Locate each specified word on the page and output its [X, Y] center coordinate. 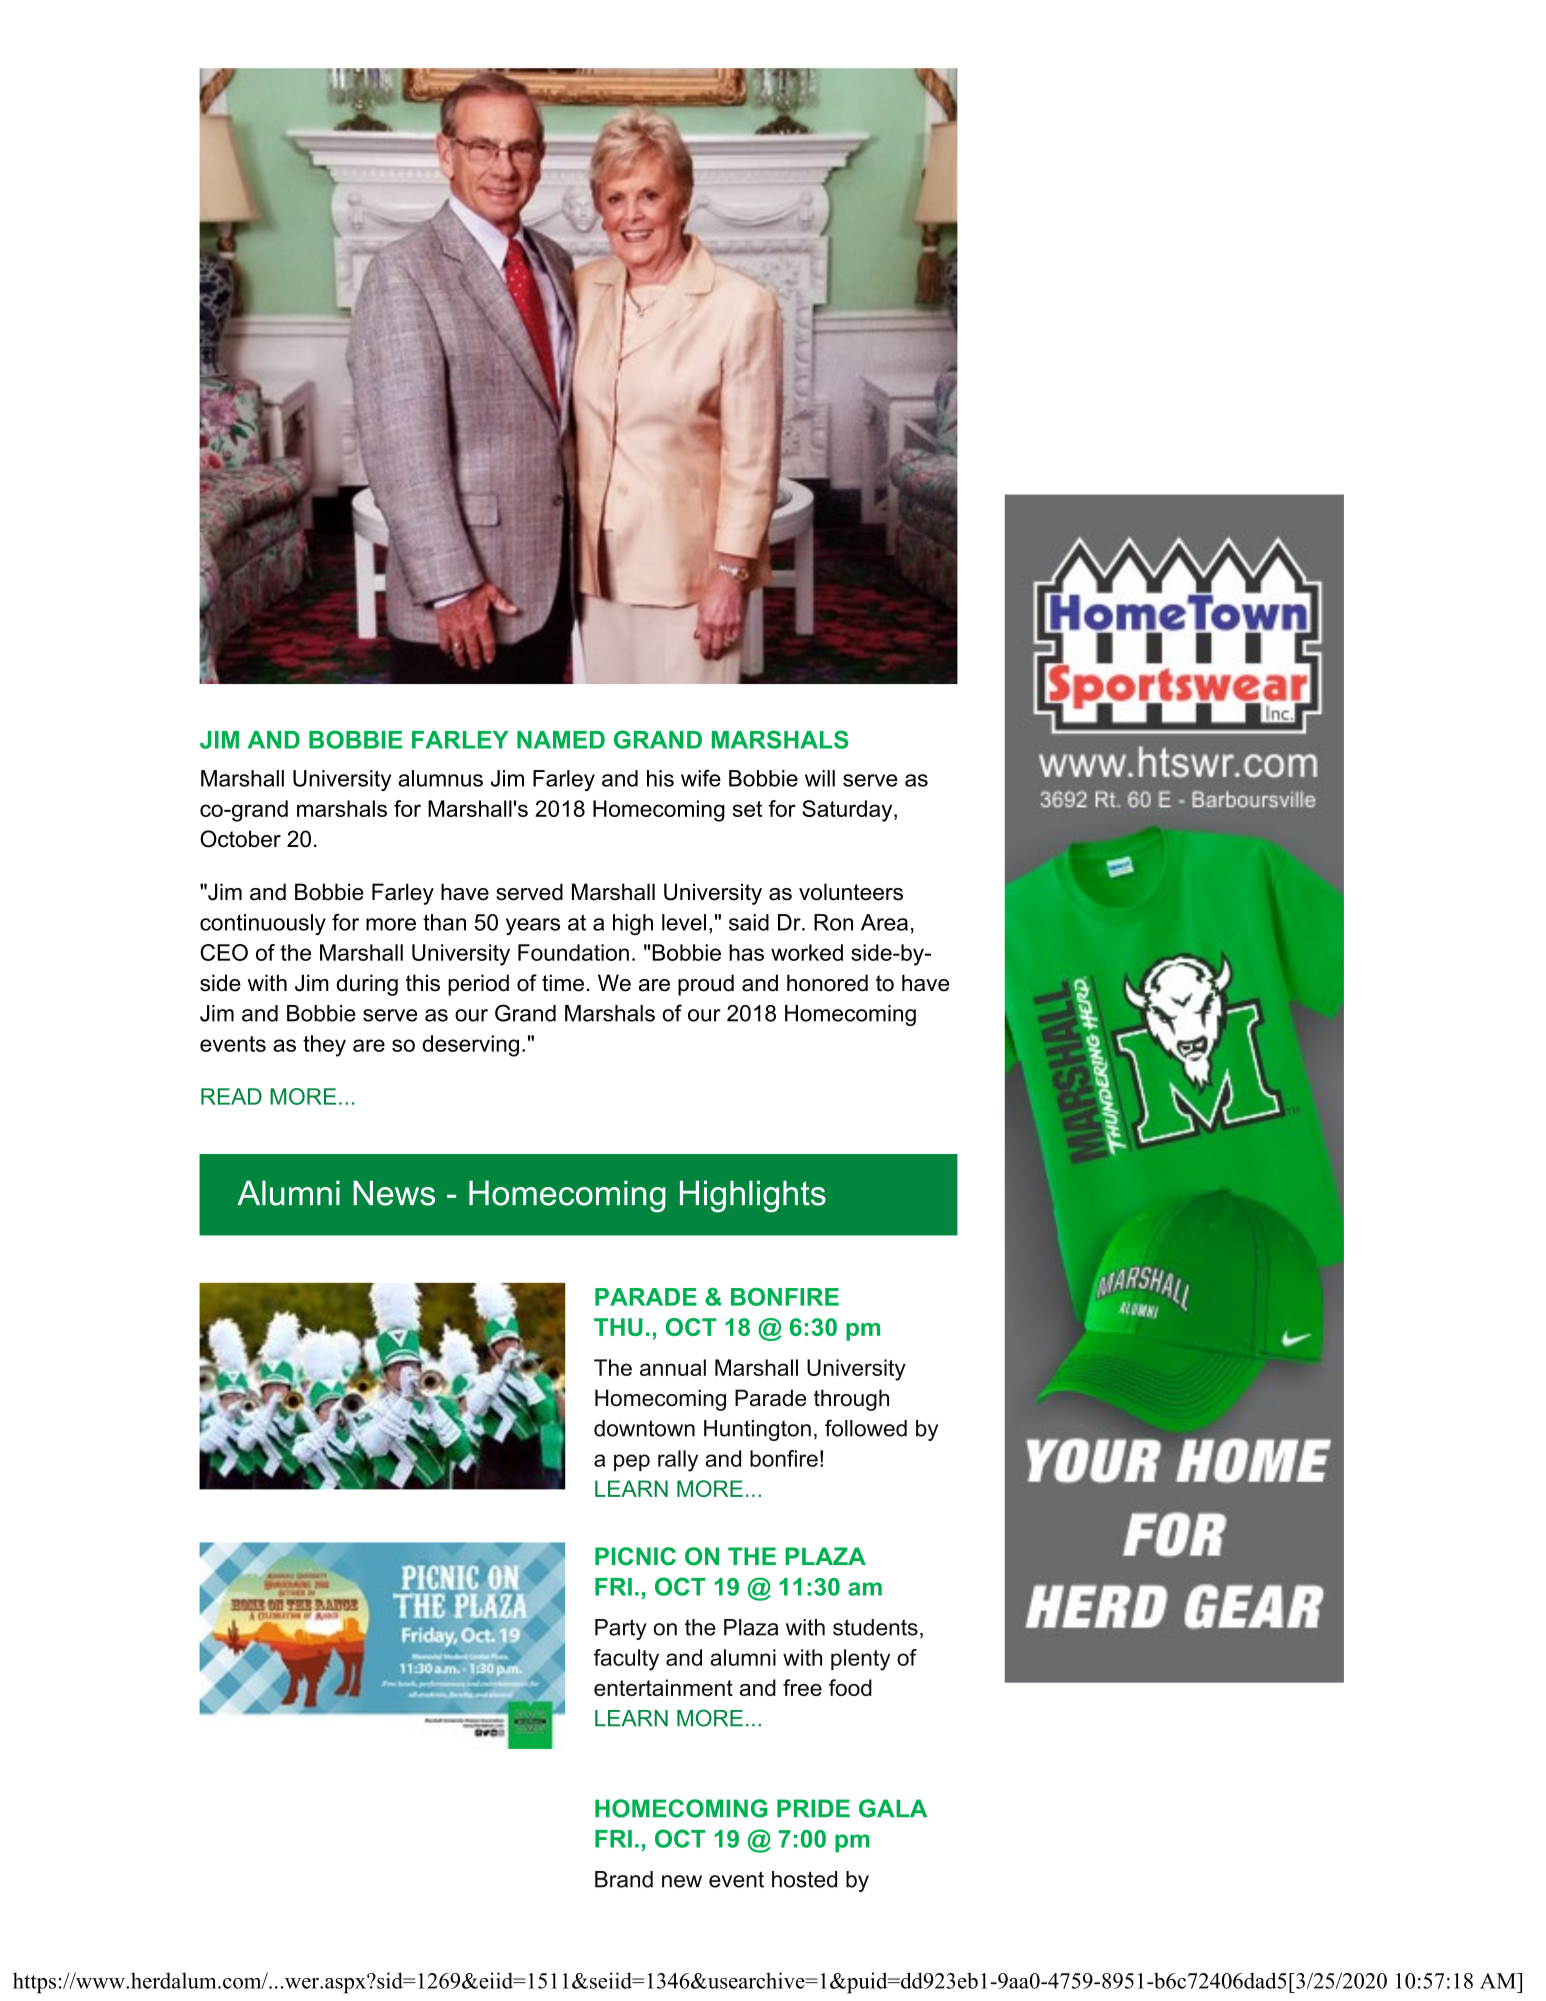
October [240, 839]
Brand [624, 1879]
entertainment [663, 1687]
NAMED [561, 740]
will [820, 778]
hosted [804, 1879]
